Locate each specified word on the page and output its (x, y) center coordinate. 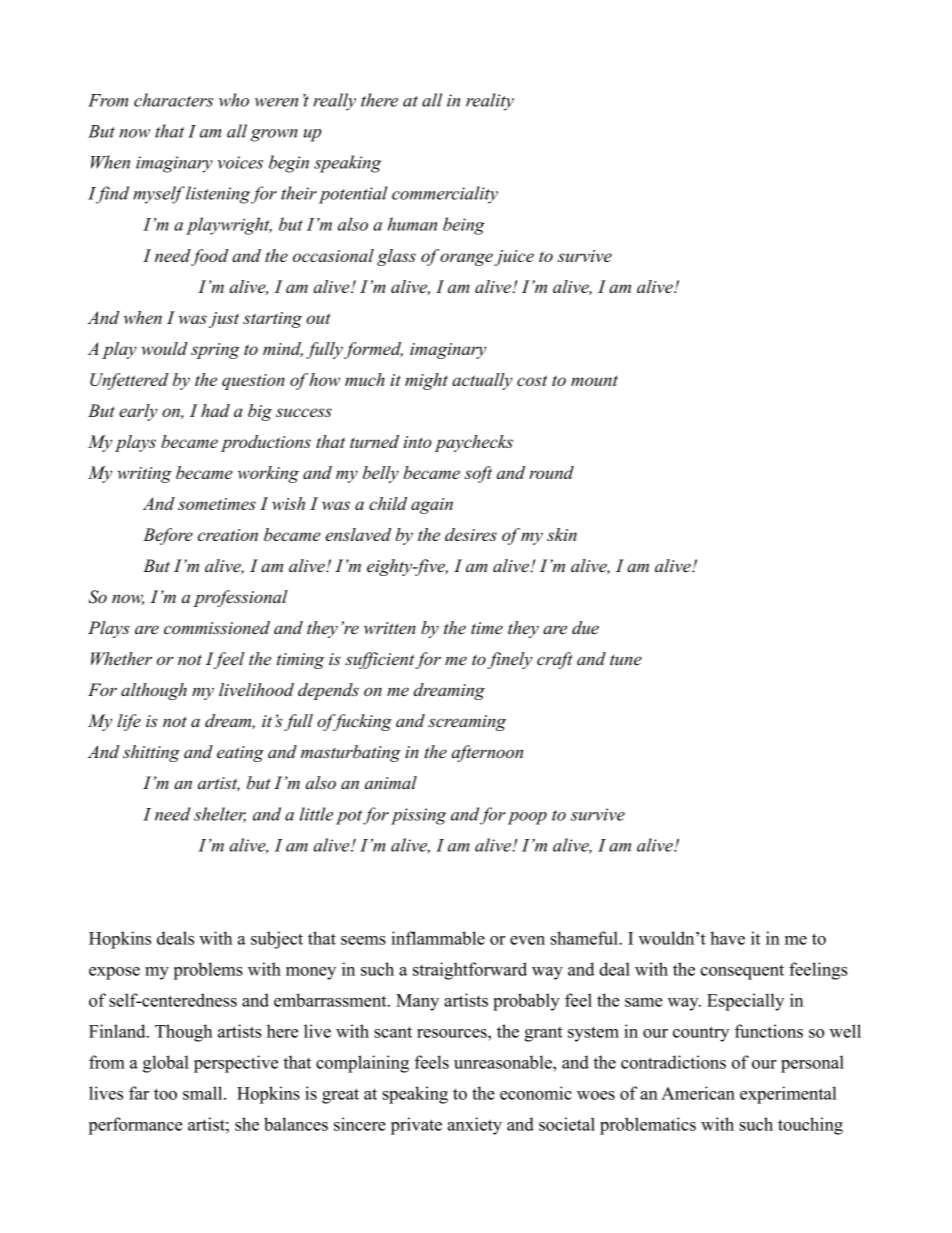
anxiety (475, 1126)
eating (240, 754)
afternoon (487, 753)
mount (594, 381)
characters (173, 100)
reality (490, 102)
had (215, 410)
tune (626, 660)
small (204, 1093)
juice (514, 258)
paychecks (474, 443)
